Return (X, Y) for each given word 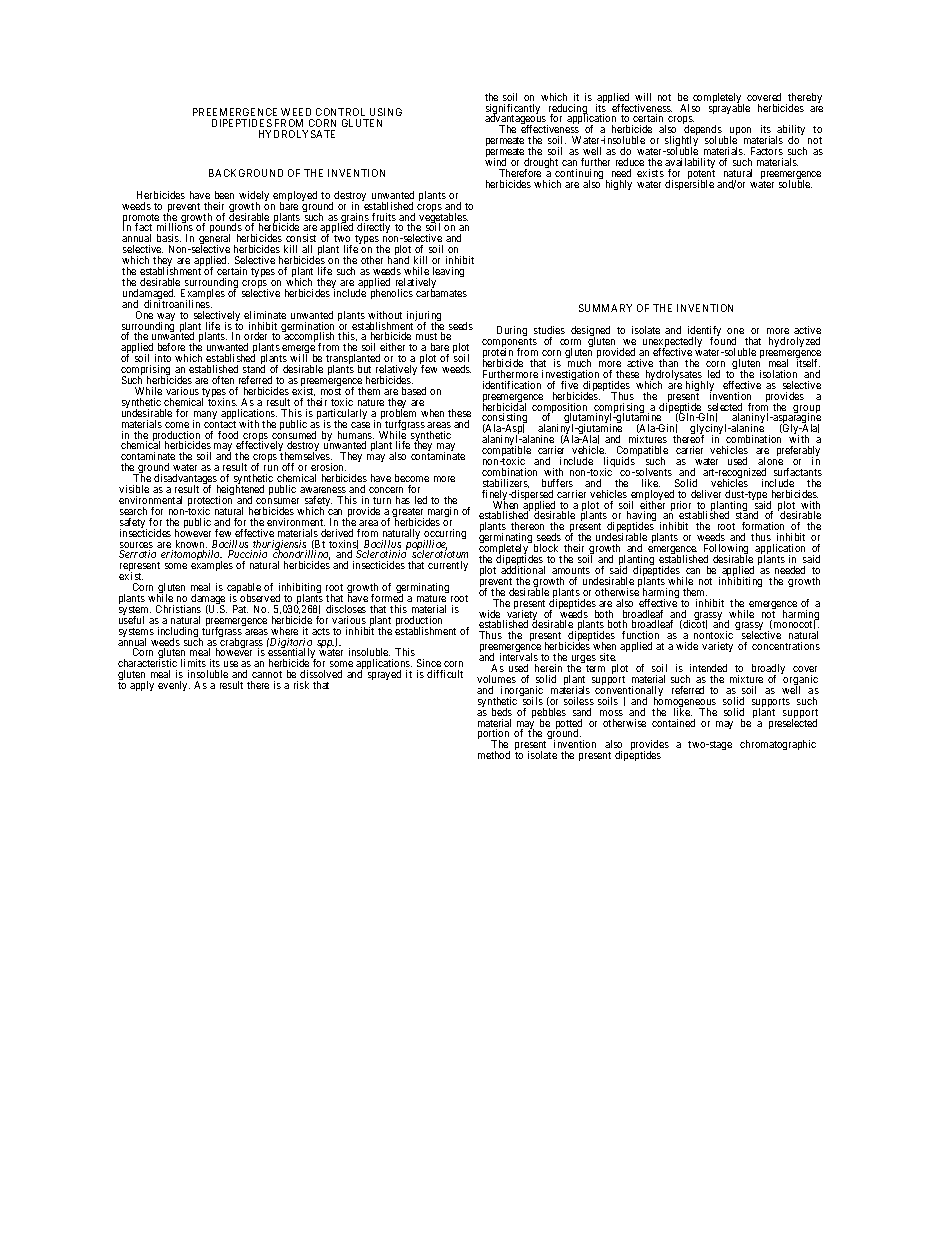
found (723, 341)
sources (136, 546)
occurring (445, 535)
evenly (174, 686)
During (512, 333)
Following (726, 551)
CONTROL (340, 112)
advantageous (516, 120)
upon (740, 133)
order (255, 338)
